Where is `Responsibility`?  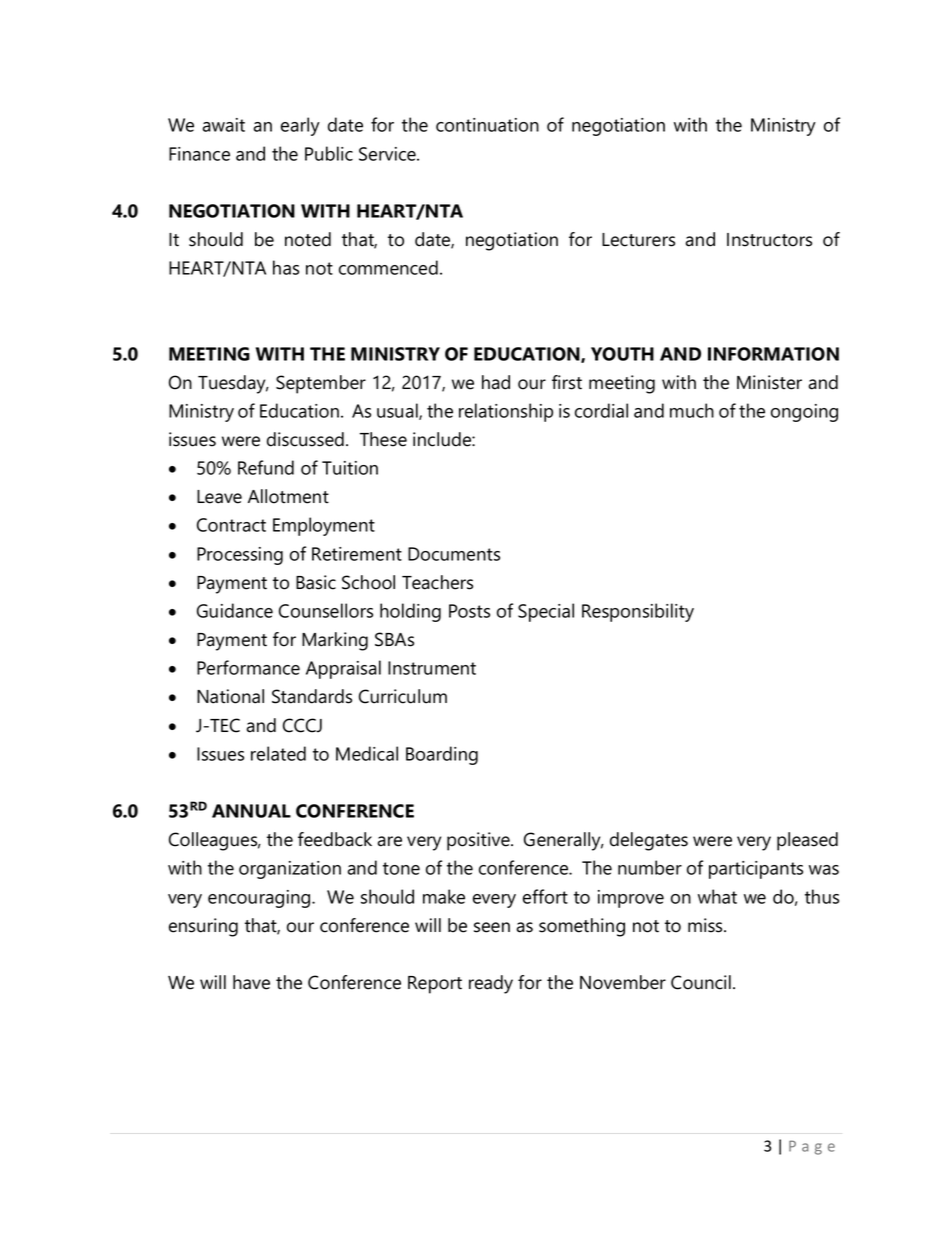
Responsibility is located at coordinates (638, 612).
